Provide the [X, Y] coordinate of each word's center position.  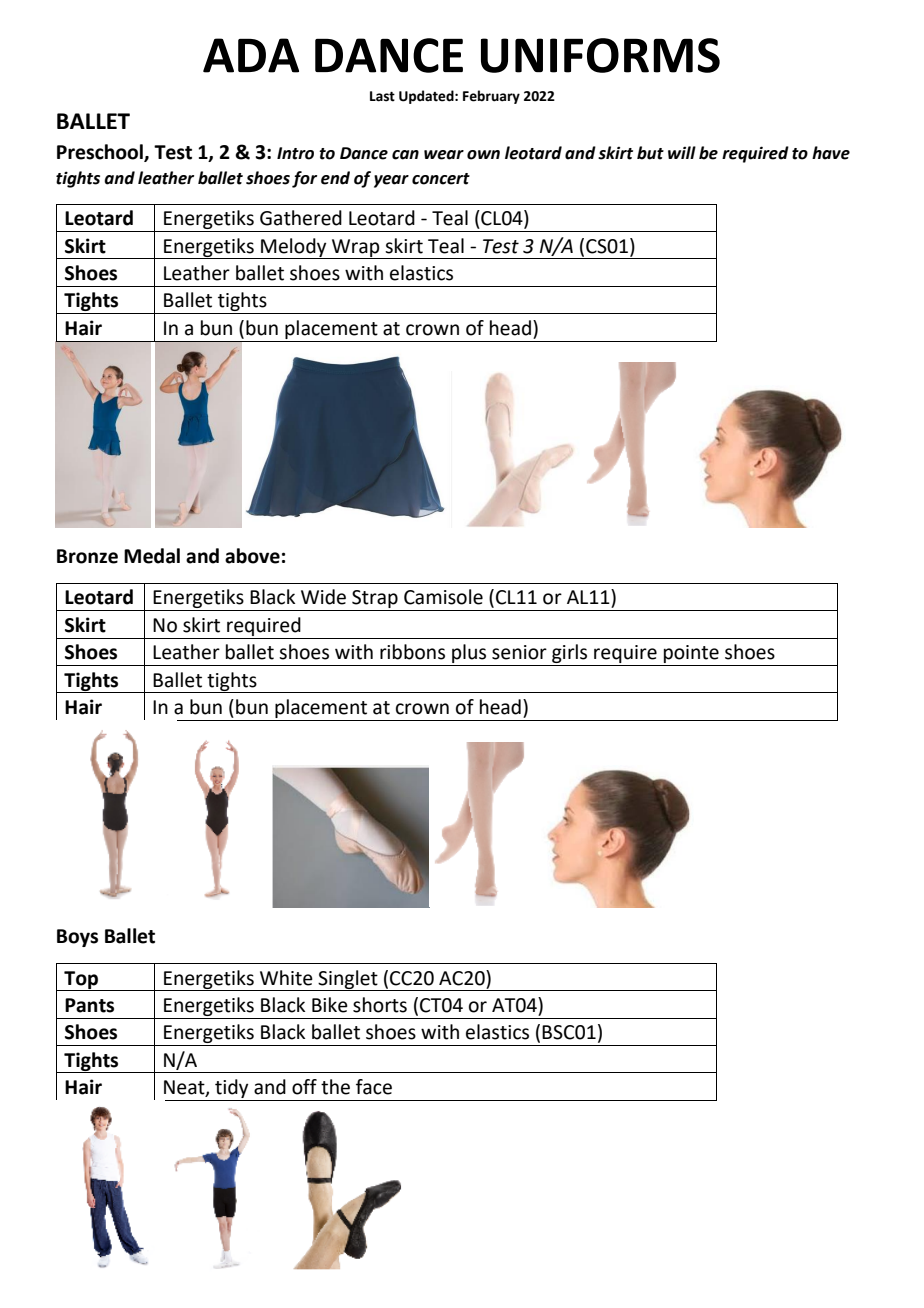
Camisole [443, 597]
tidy [231, 1088]
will [682, 152]
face [374, 1087]
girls [569, 653]
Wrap [356, 249]
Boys [77, 938]
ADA [251, 55]
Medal [152, 556]
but [650, 153]
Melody [294, 248]
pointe [691, 654]
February [491, 97]
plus [469, 653]
